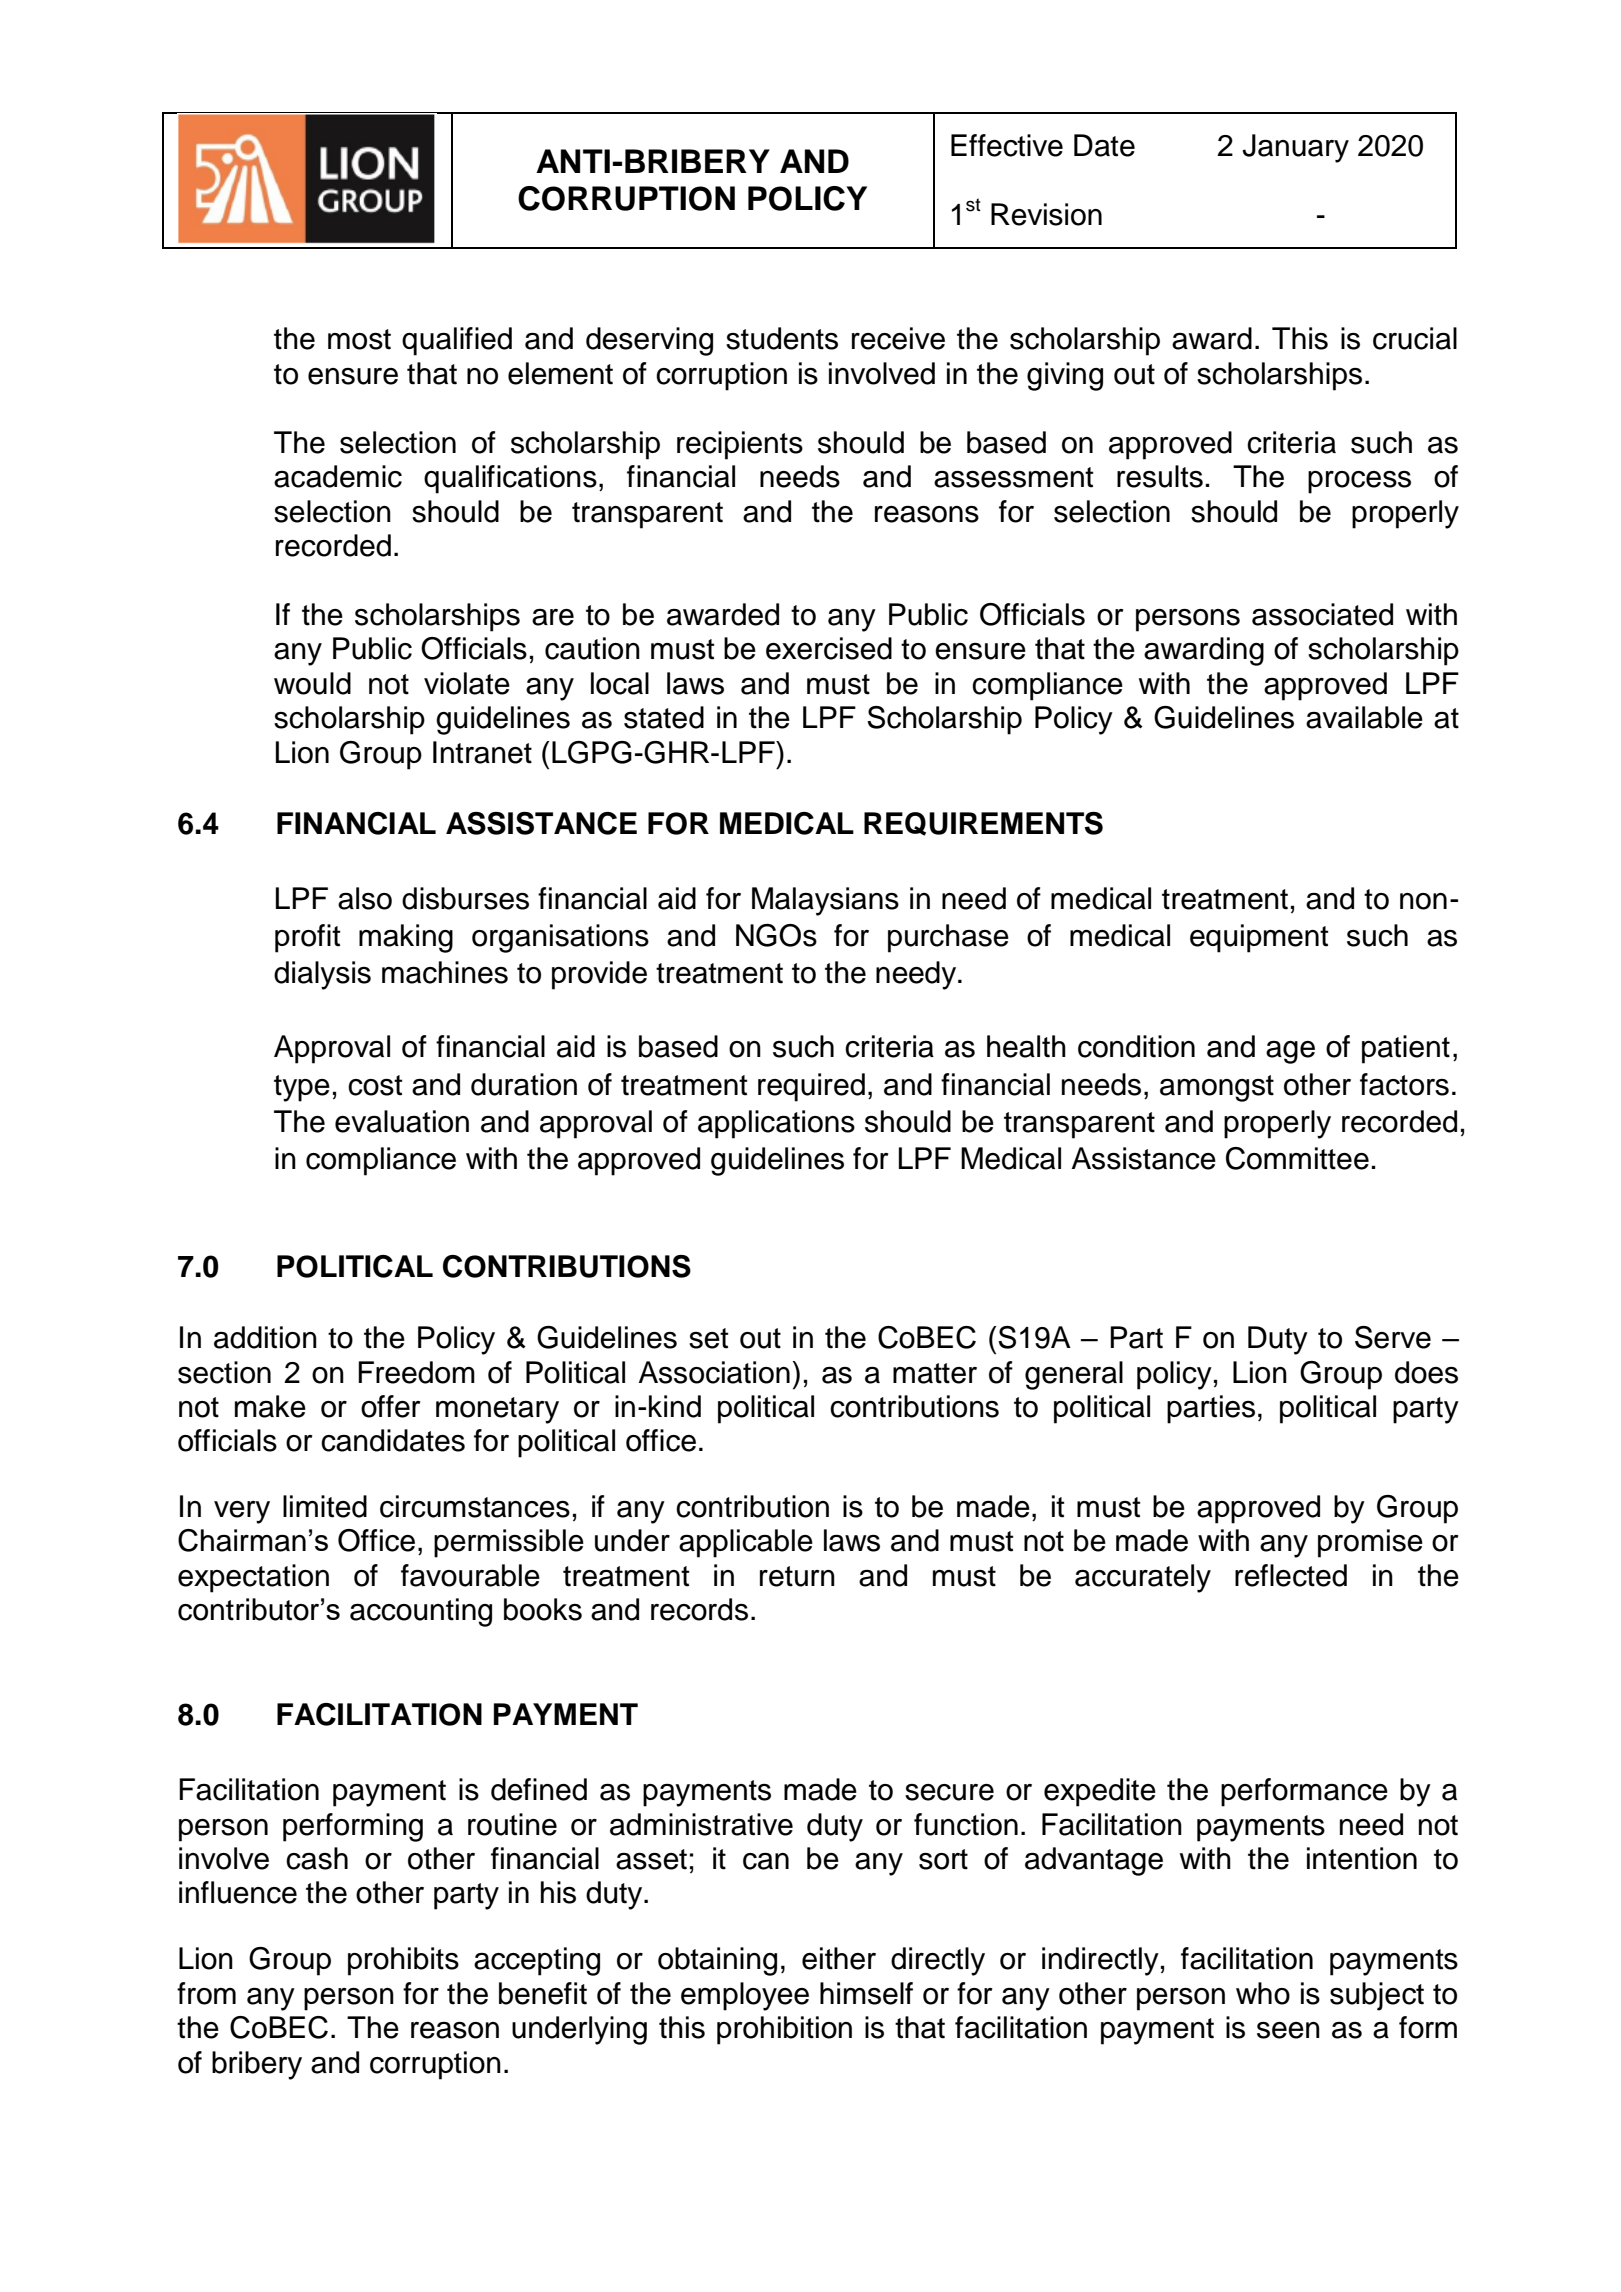  What do you see at coordinates (1295, 148) in the image?
I see `January` at bounding box center [1295, 148].
